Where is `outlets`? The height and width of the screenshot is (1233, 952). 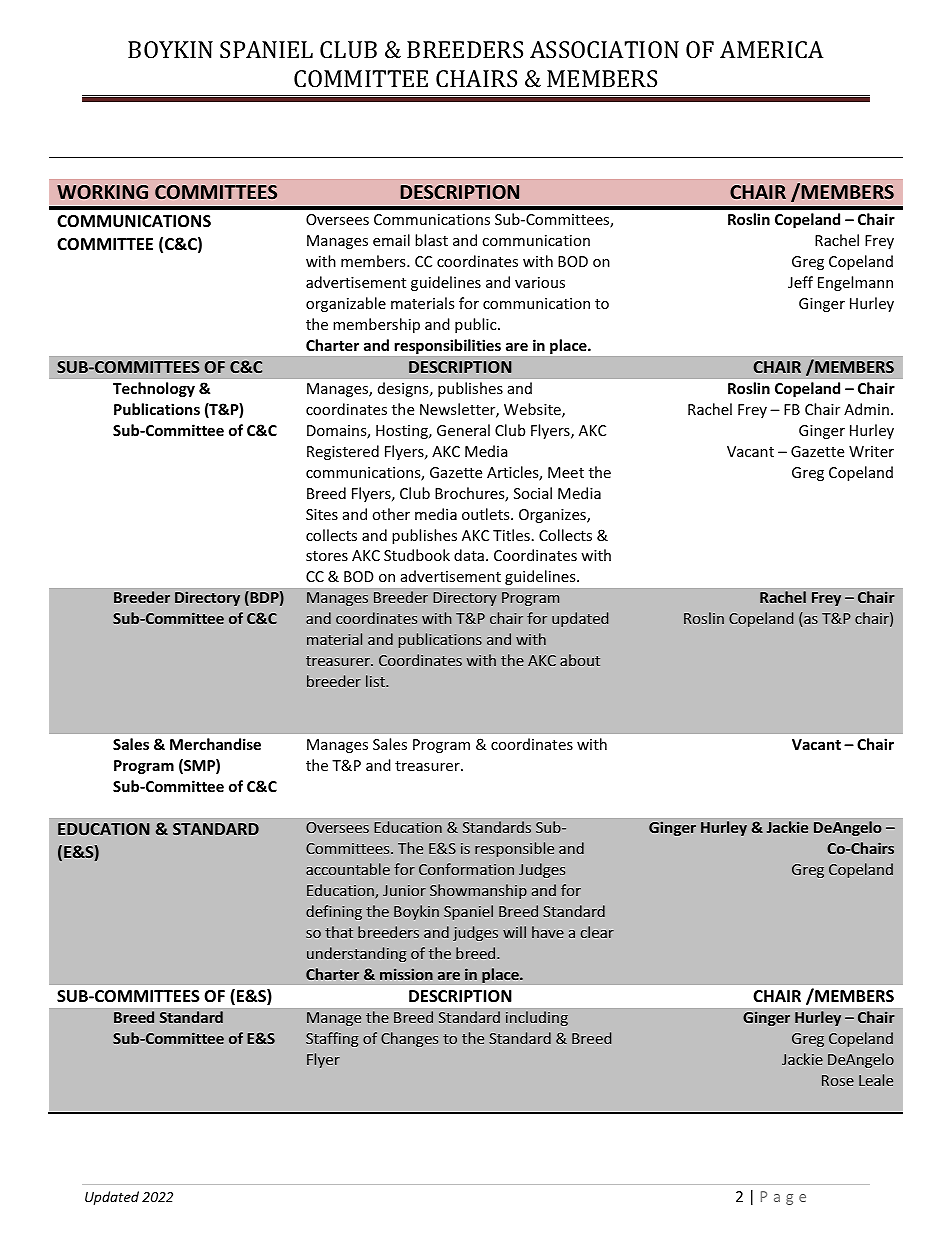 outlets is located at coordinates (487, 514).
